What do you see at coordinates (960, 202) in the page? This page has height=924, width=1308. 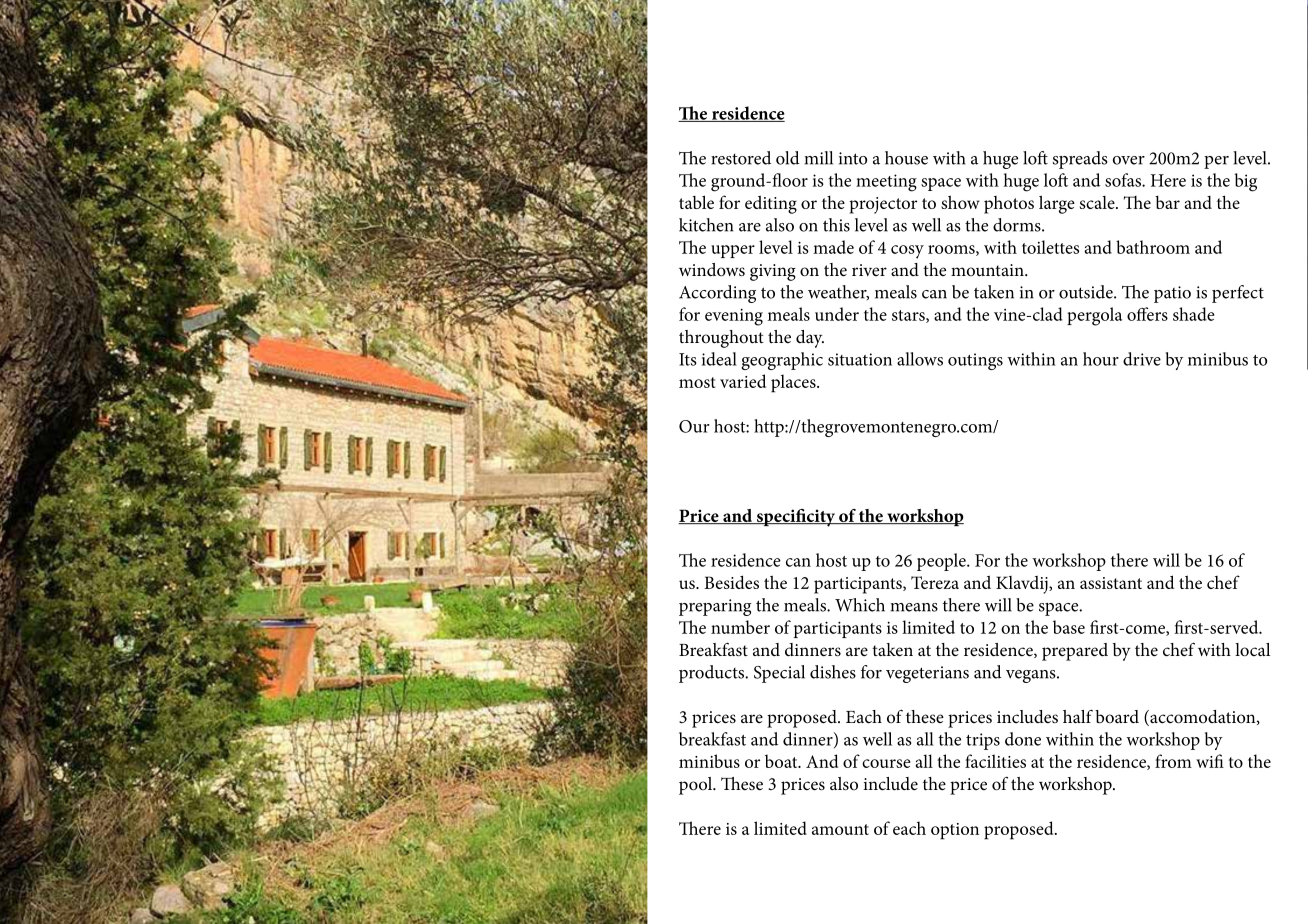 I see `show` at bounding box center [960, 202].
